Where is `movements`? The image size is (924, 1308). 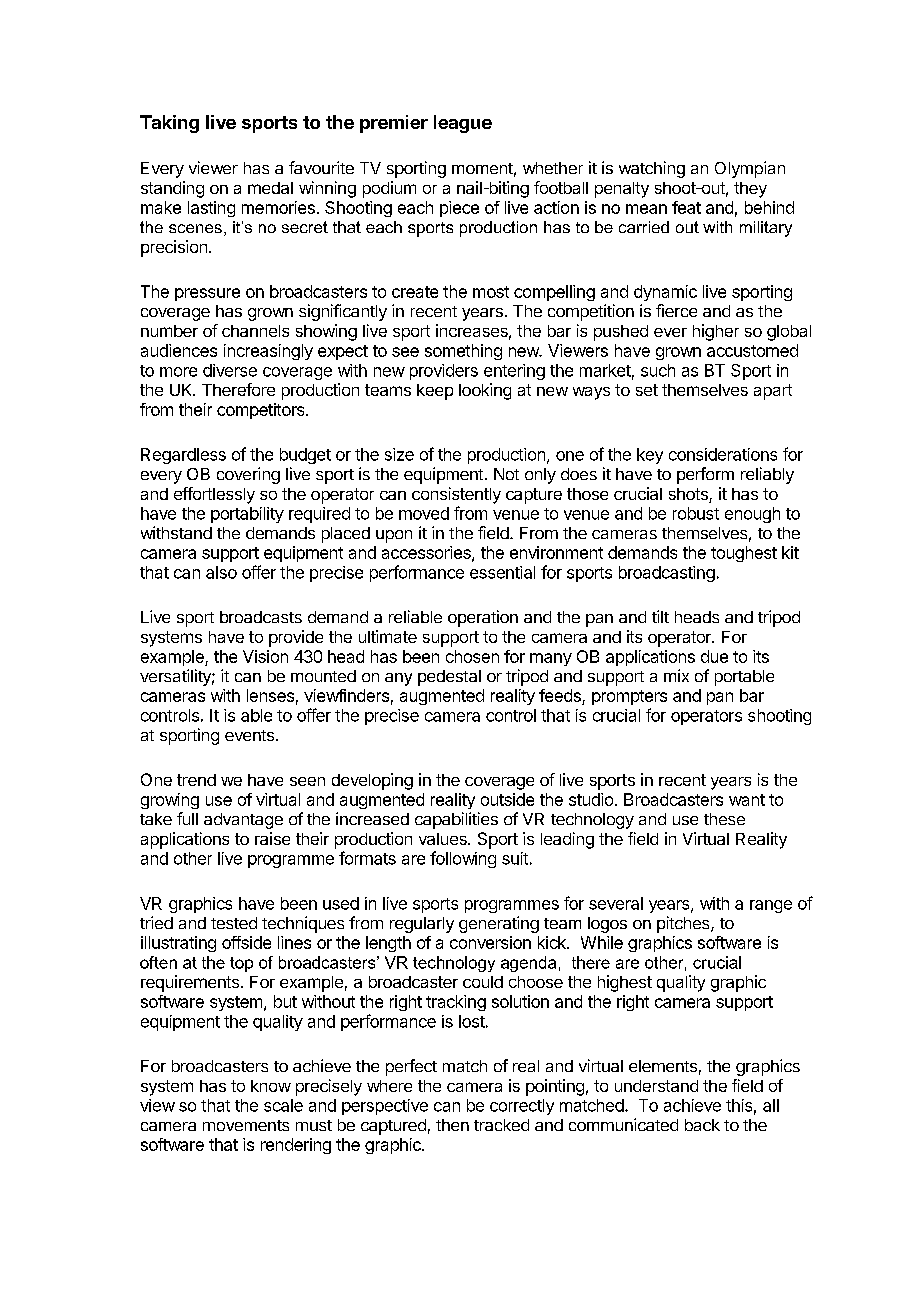 movements is located at coordinates (246, 1125).
